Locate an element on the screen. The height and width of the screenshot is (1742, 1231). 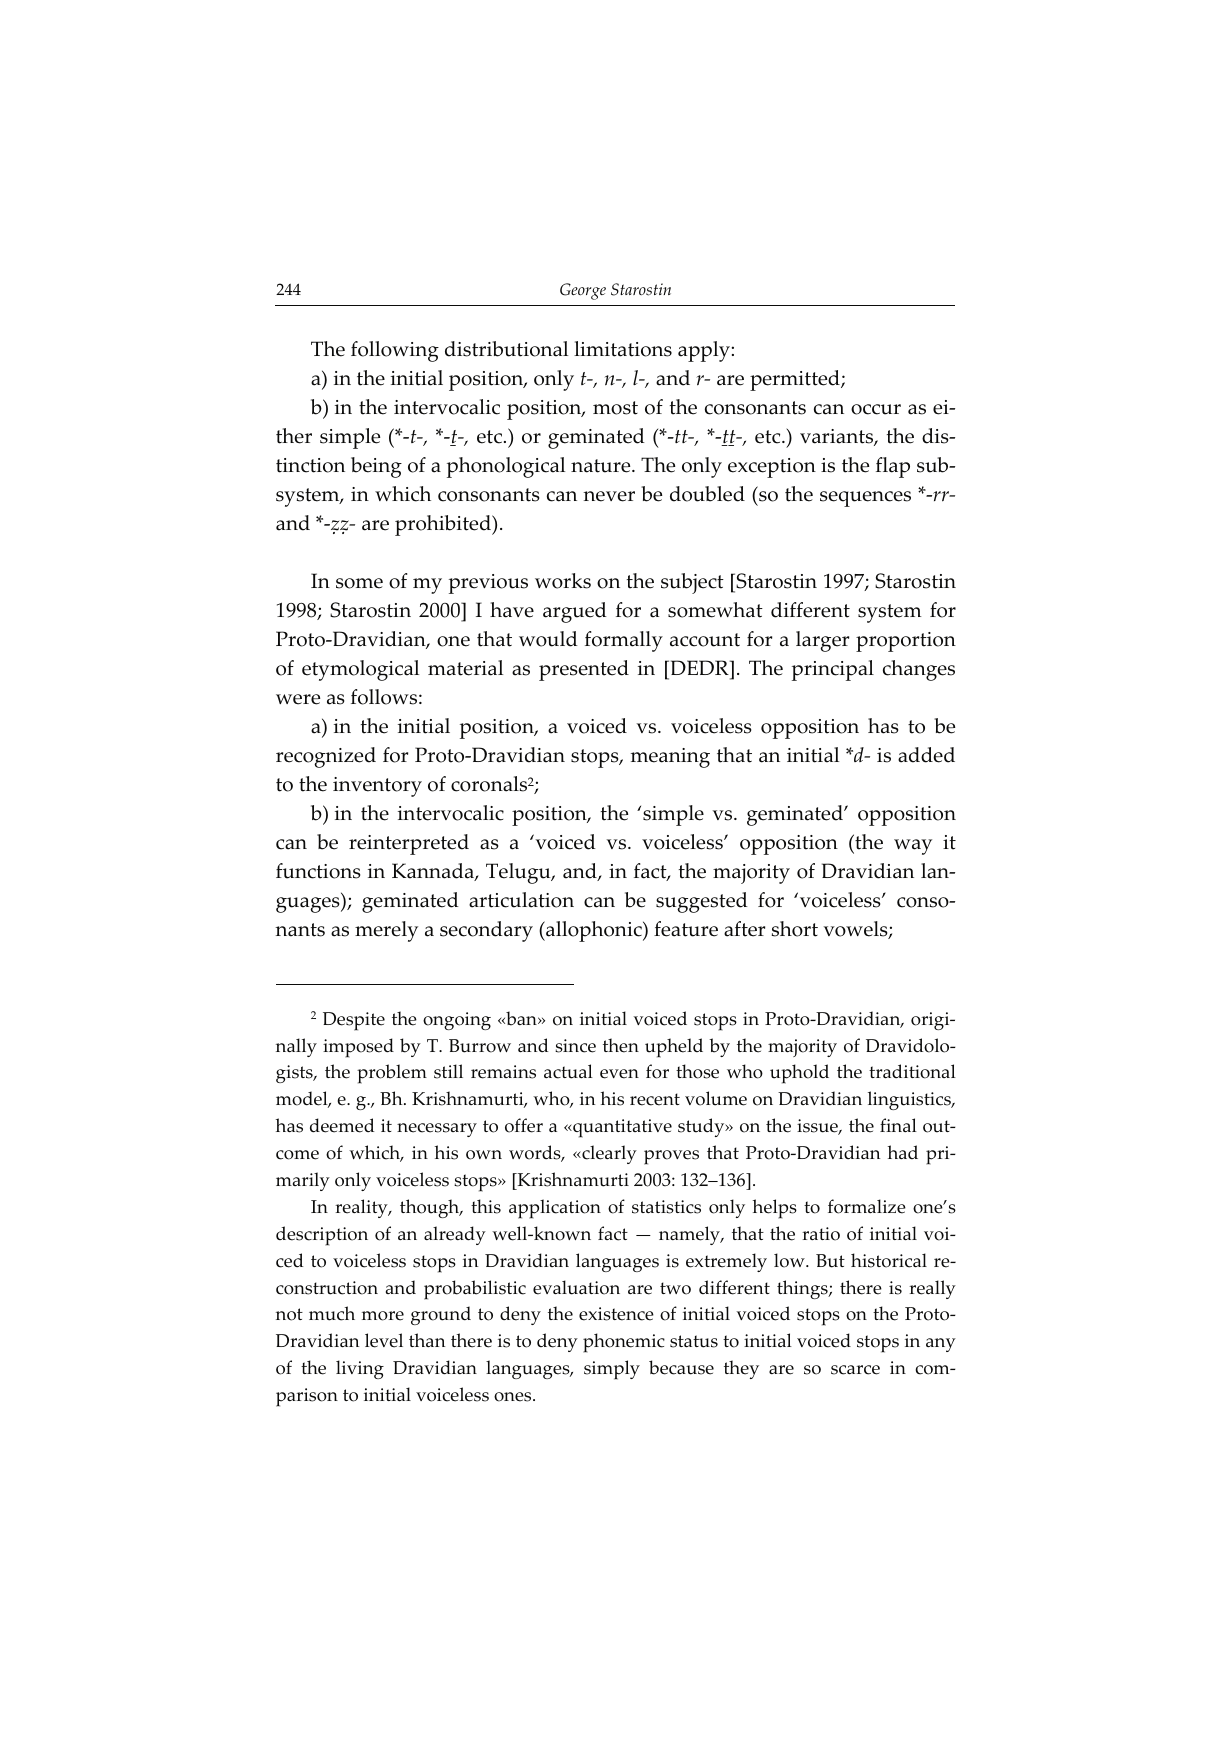
then is located at coordinates (621, 1045).
